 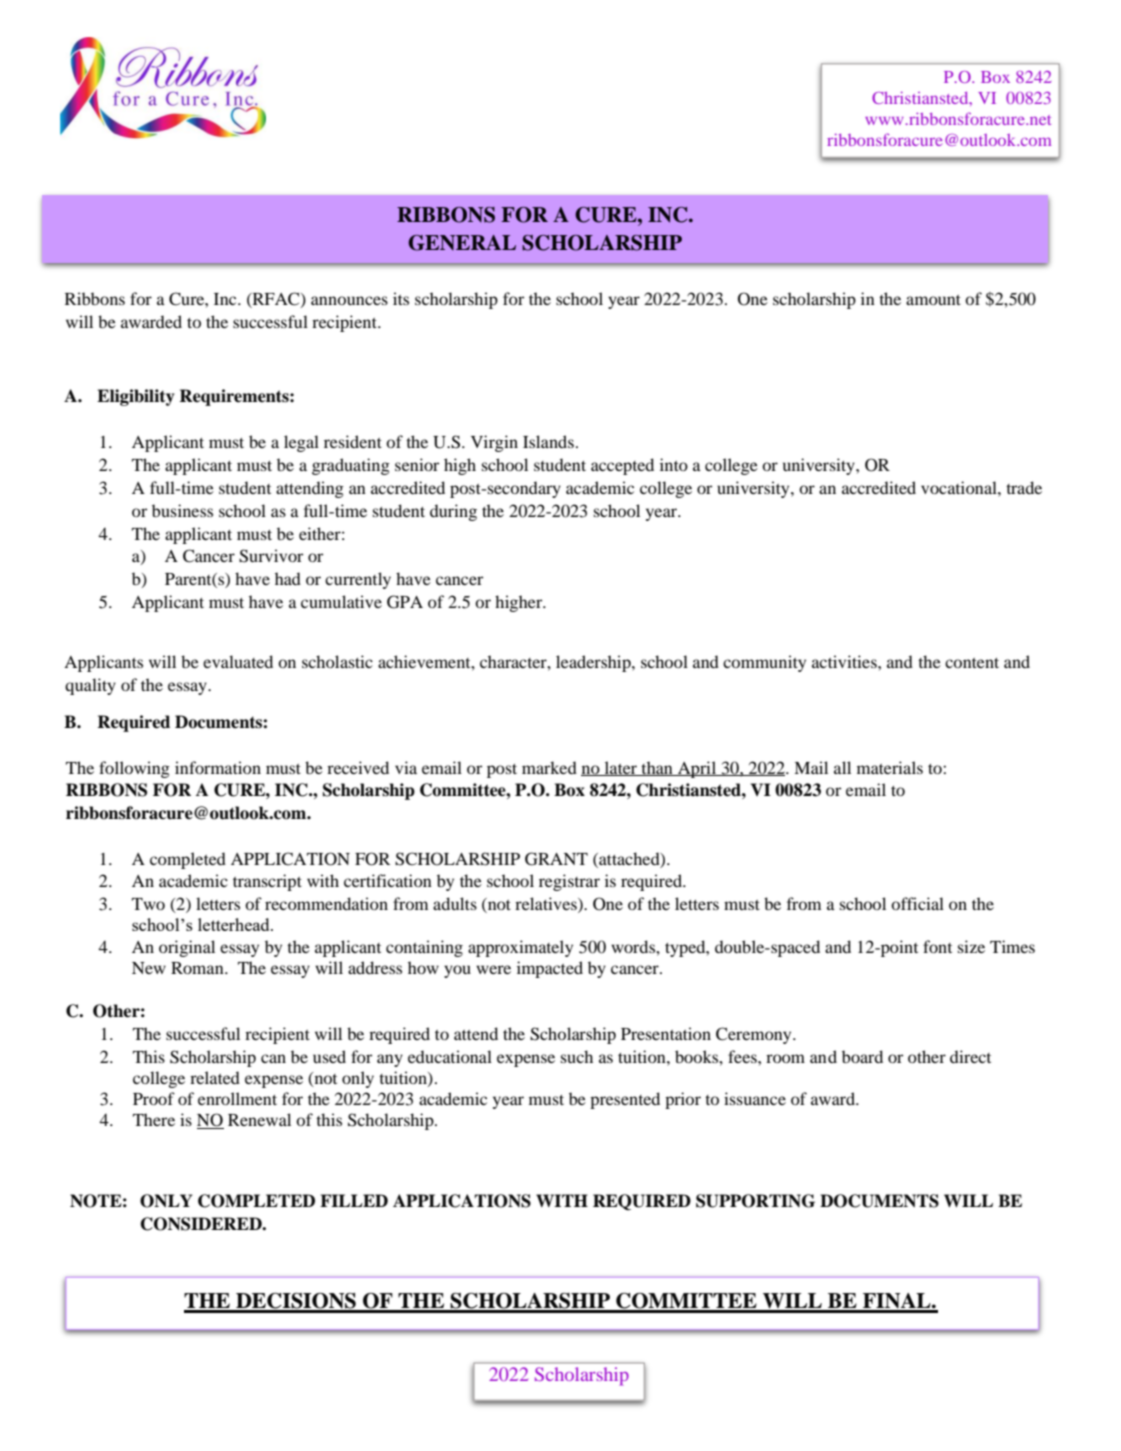 I want to click on There, so click(x=154, y=1119).
